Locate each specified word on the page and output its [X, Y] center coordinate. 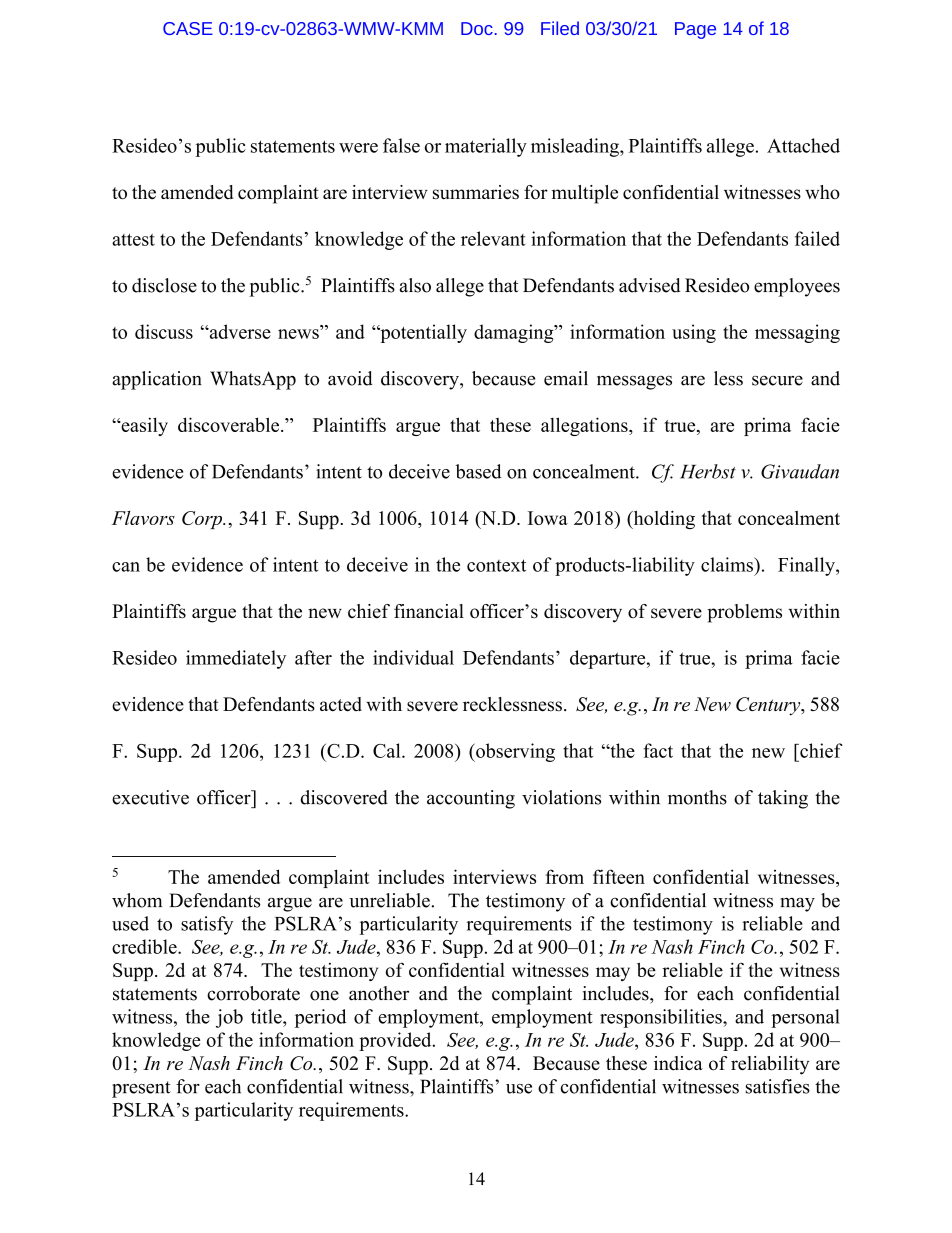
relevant [493, 238]
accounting [471, 799]
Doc [477, 28]
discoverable [230, 424]
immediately [236, 659]
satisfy [207, 925]
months [697, 797]
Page [695, 30]
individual [413, 657]
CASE [188, 28]
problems [745, 613]
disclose [164, 285]
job [229, 1018]
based [479, 471]
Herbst [708, 471]
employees [797, 287]
